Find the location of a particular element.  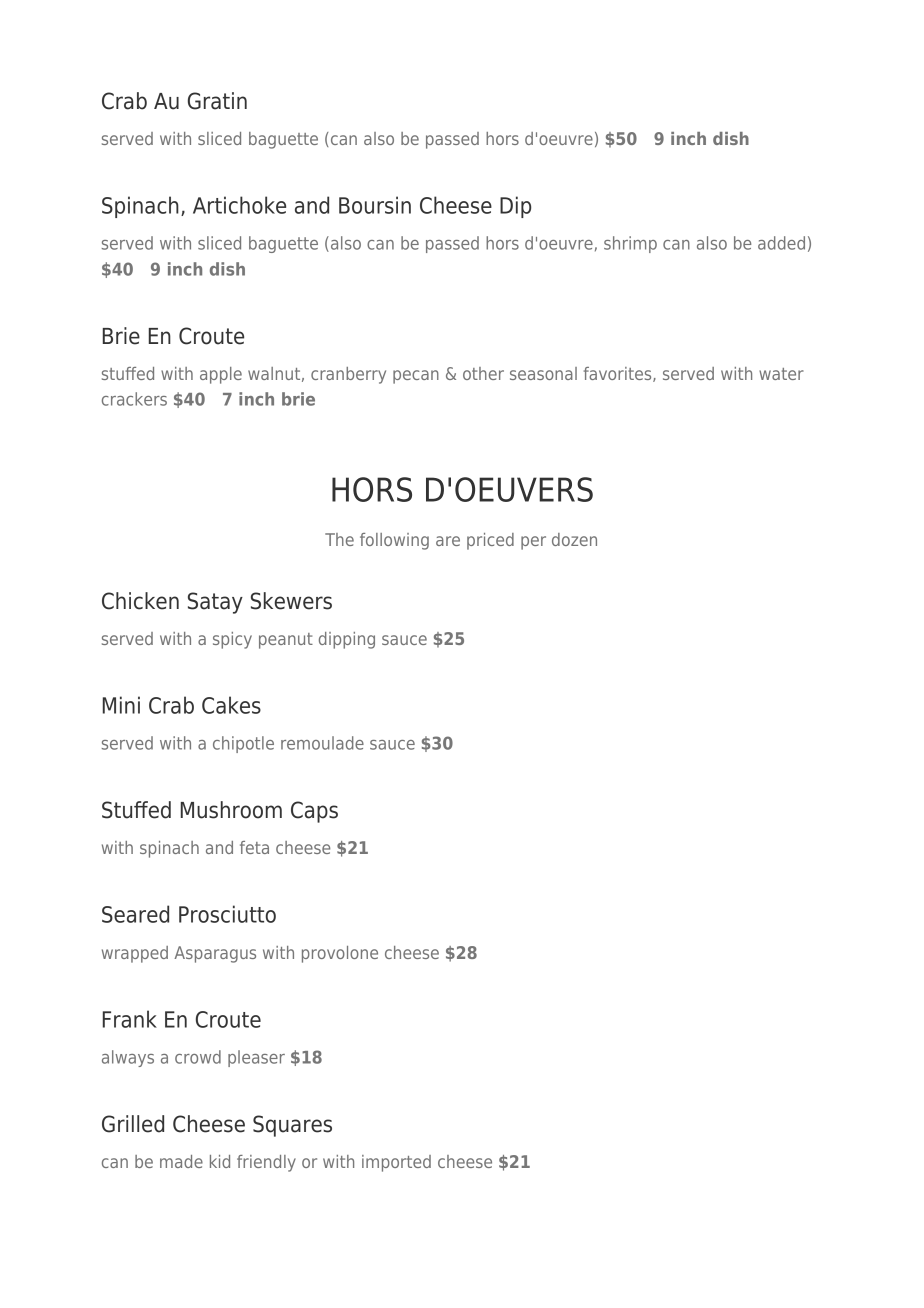

pecan is located at coordinates (416, 377).
